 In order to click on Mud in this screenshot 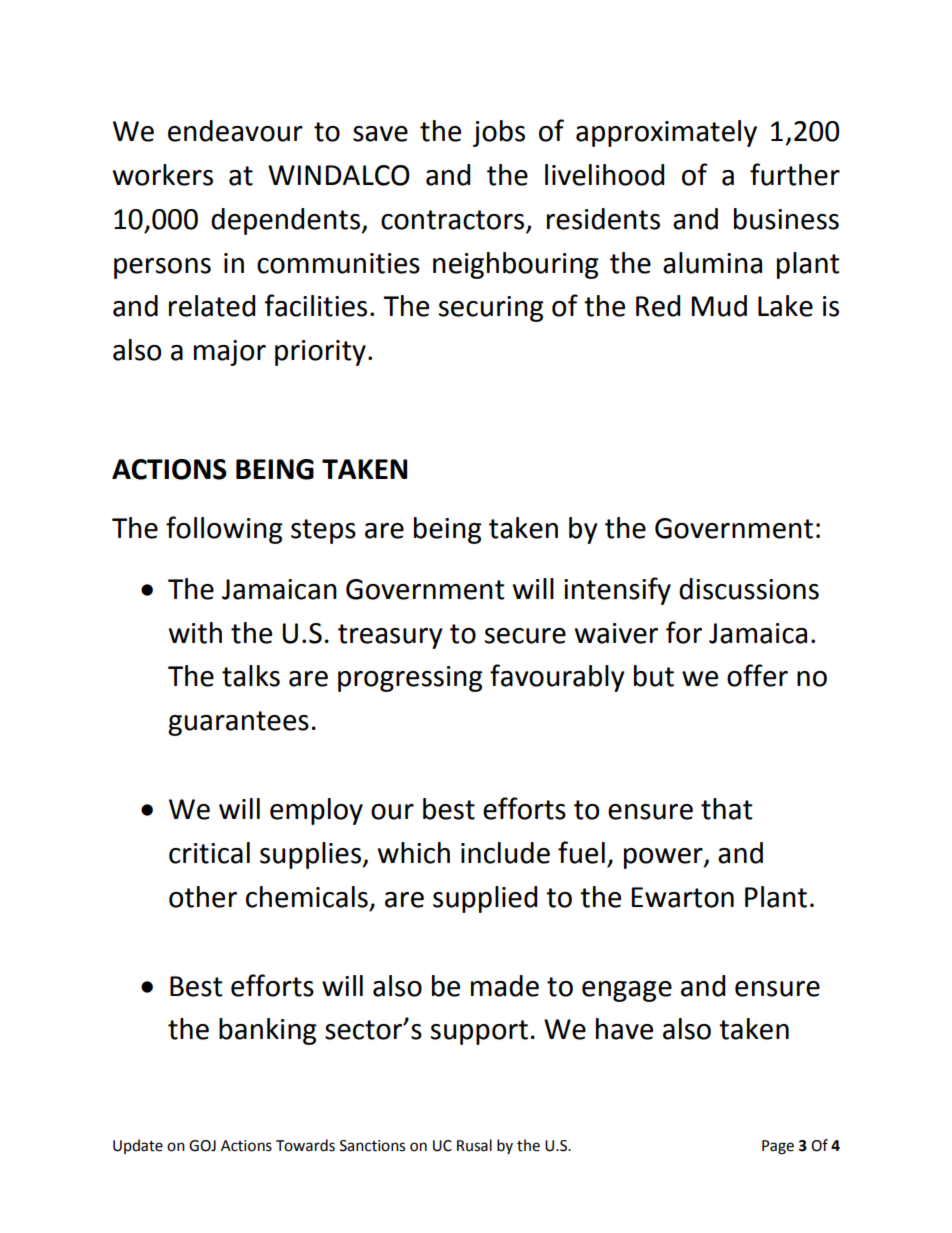, I will do `click(719, 306)`.
